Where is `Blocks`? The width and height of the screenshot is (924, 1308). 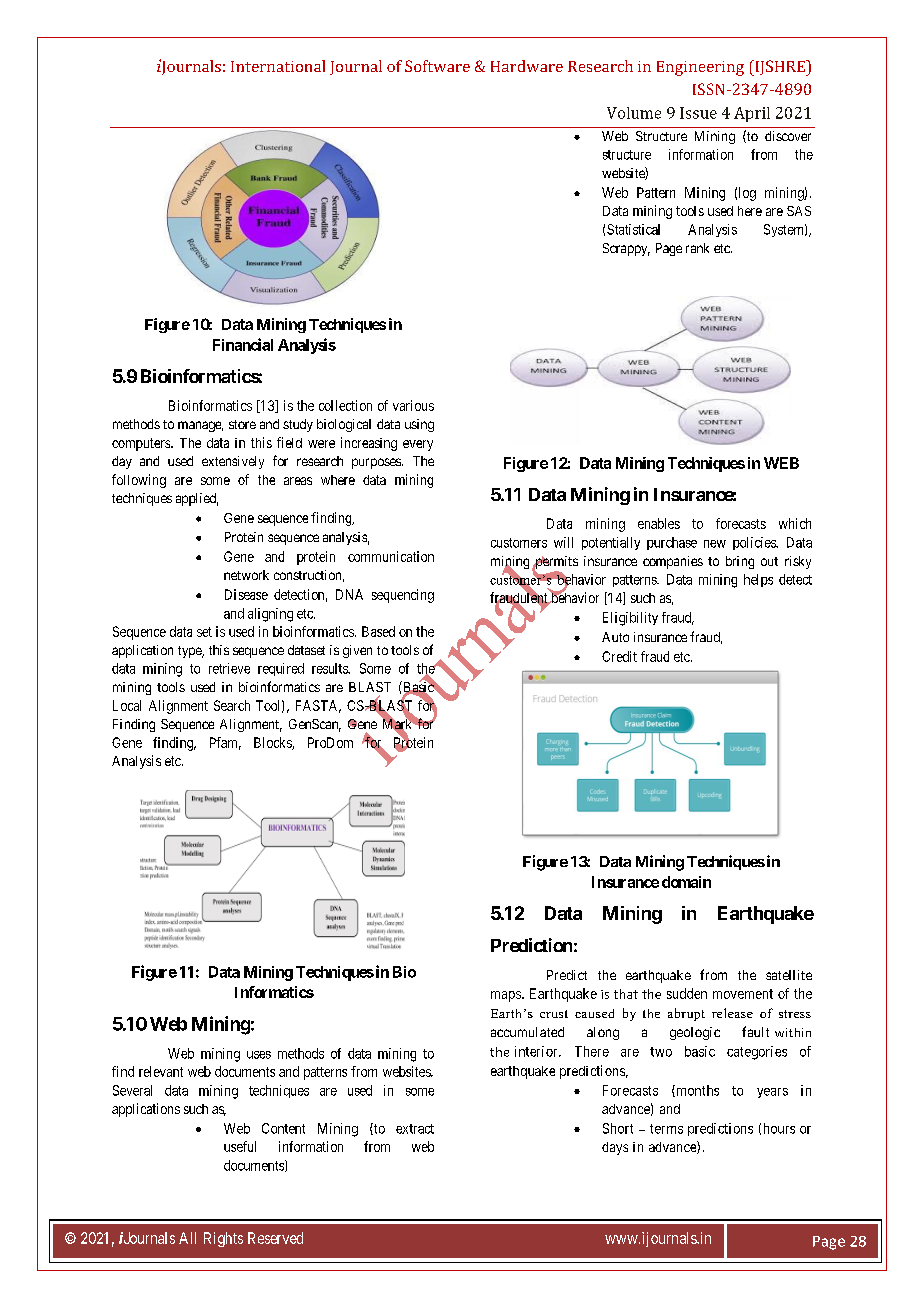
Blocks is located at coordinates (273, 743).
